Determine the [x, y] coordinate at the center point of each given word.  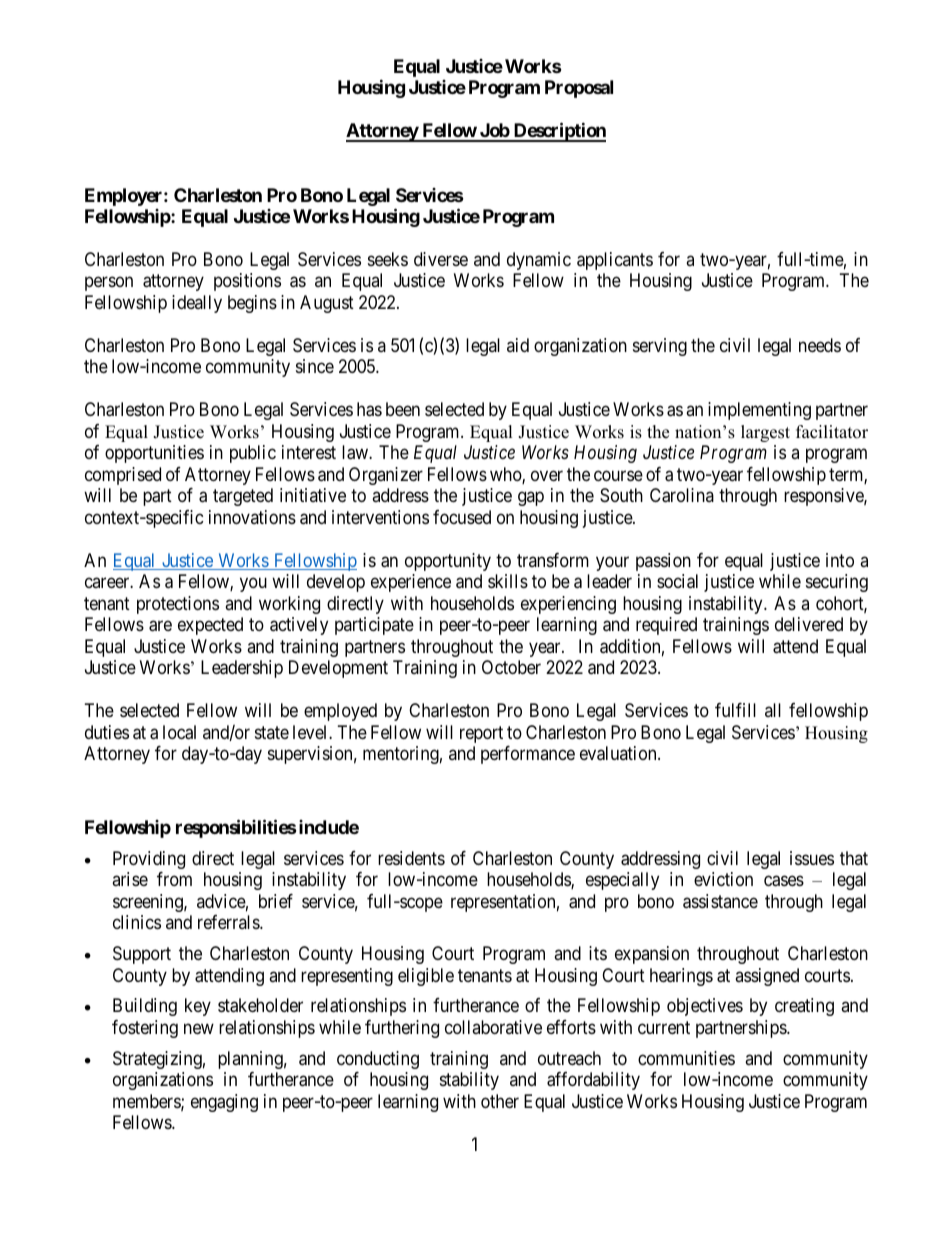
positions [247, 282]
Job [494, 132]
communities [686, 1058]
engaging [224, 1103]
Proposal [579, 89]
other [500, 1101]
